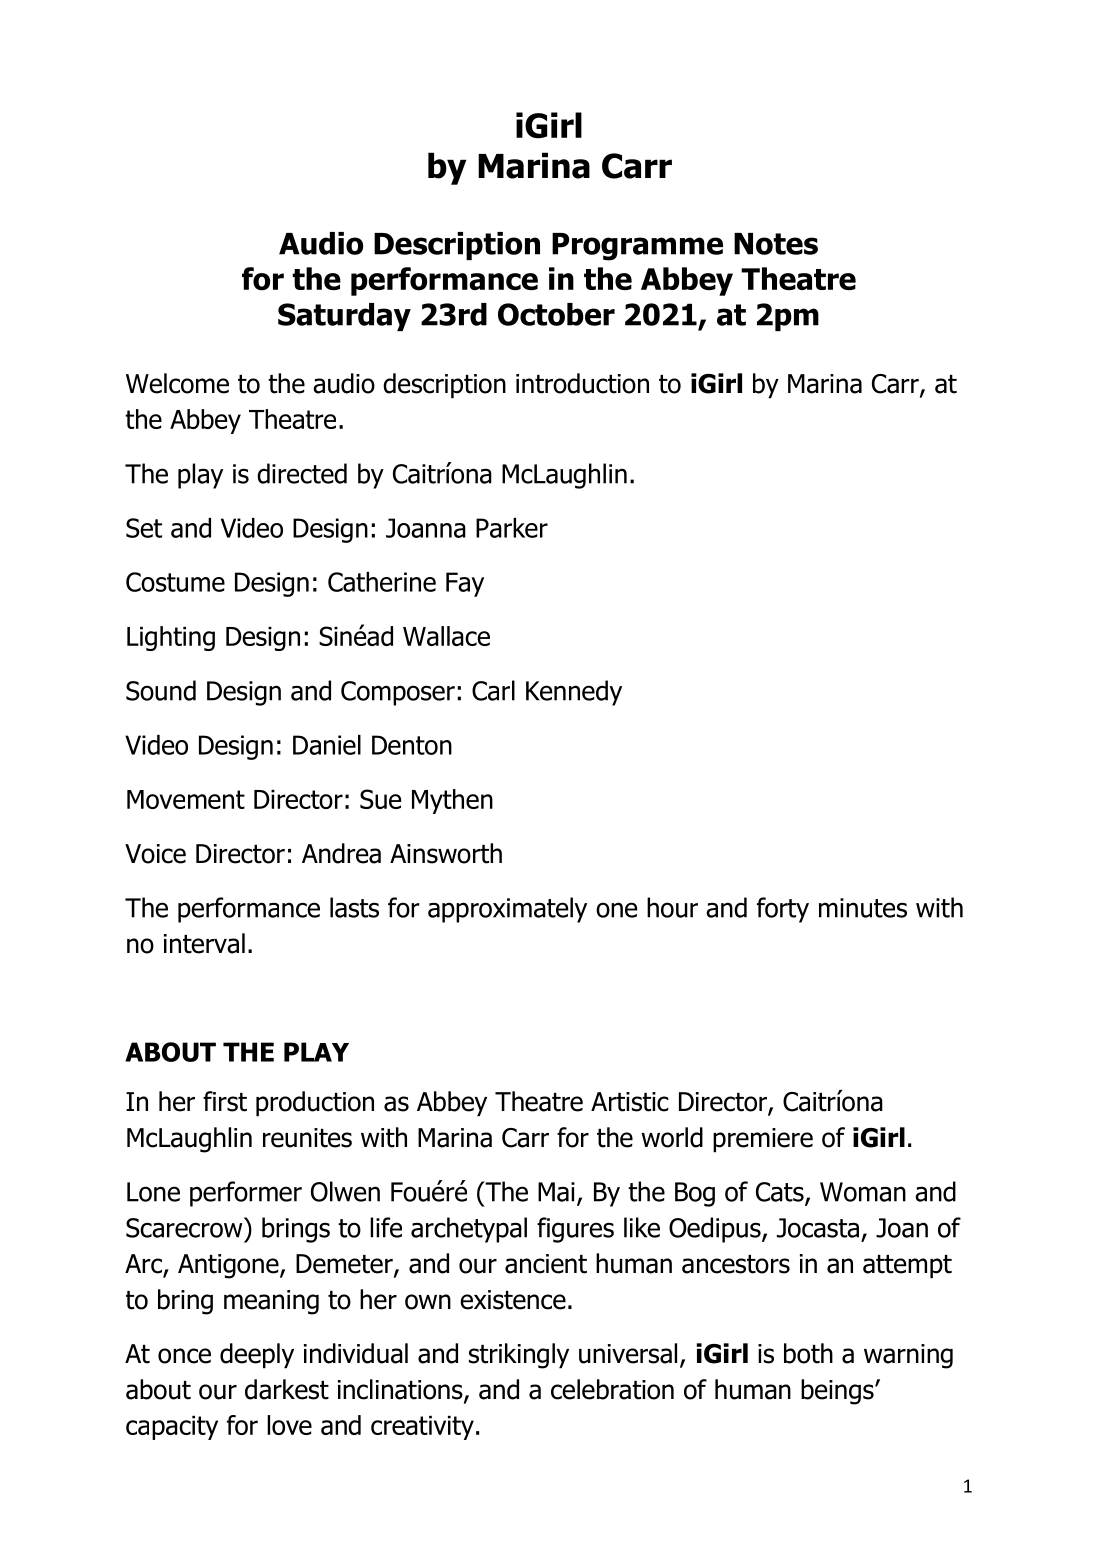  I want to click on approximately, so click(507, 910).
